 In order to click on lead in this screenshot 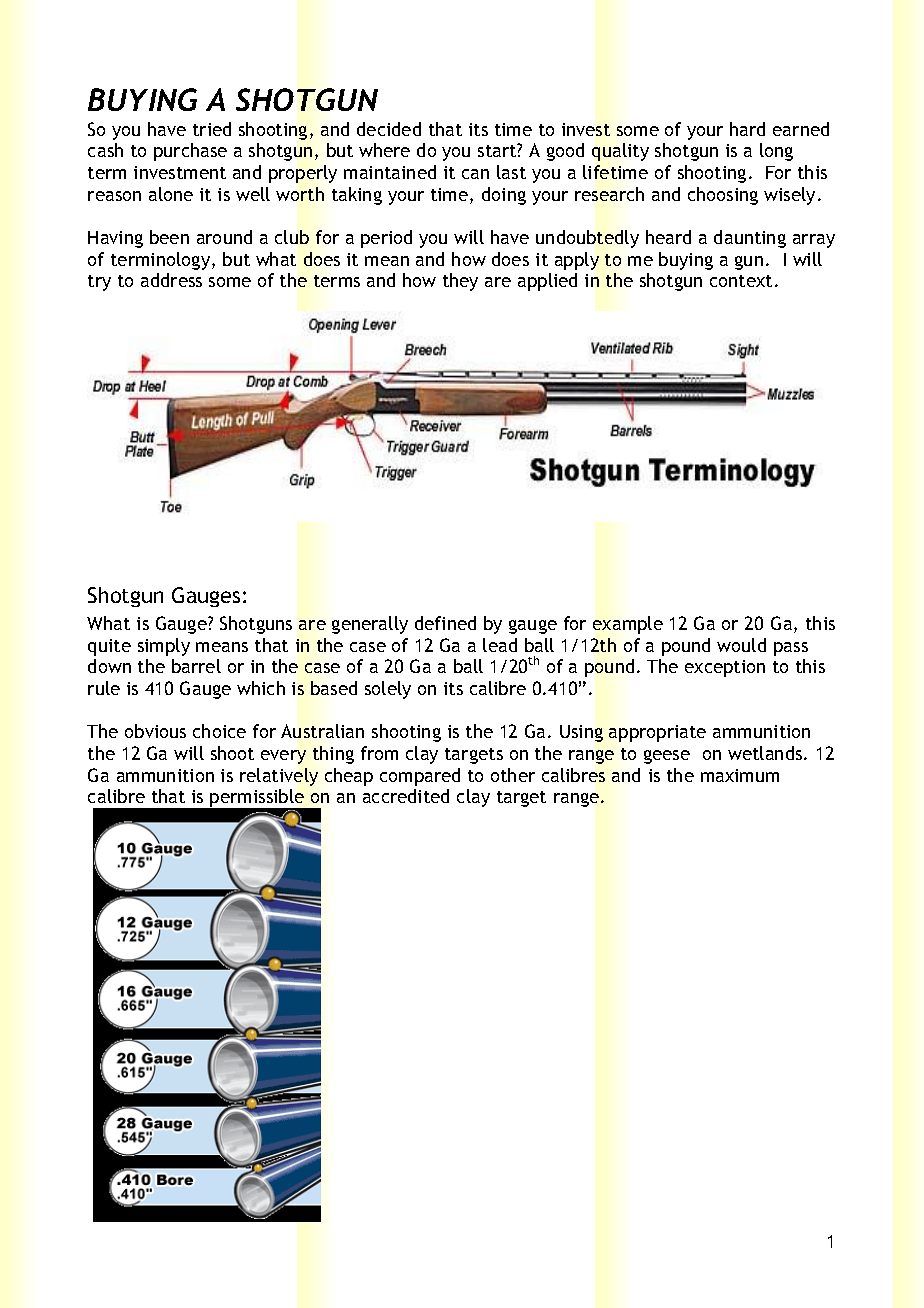, I will do `click(500, 645)`.
